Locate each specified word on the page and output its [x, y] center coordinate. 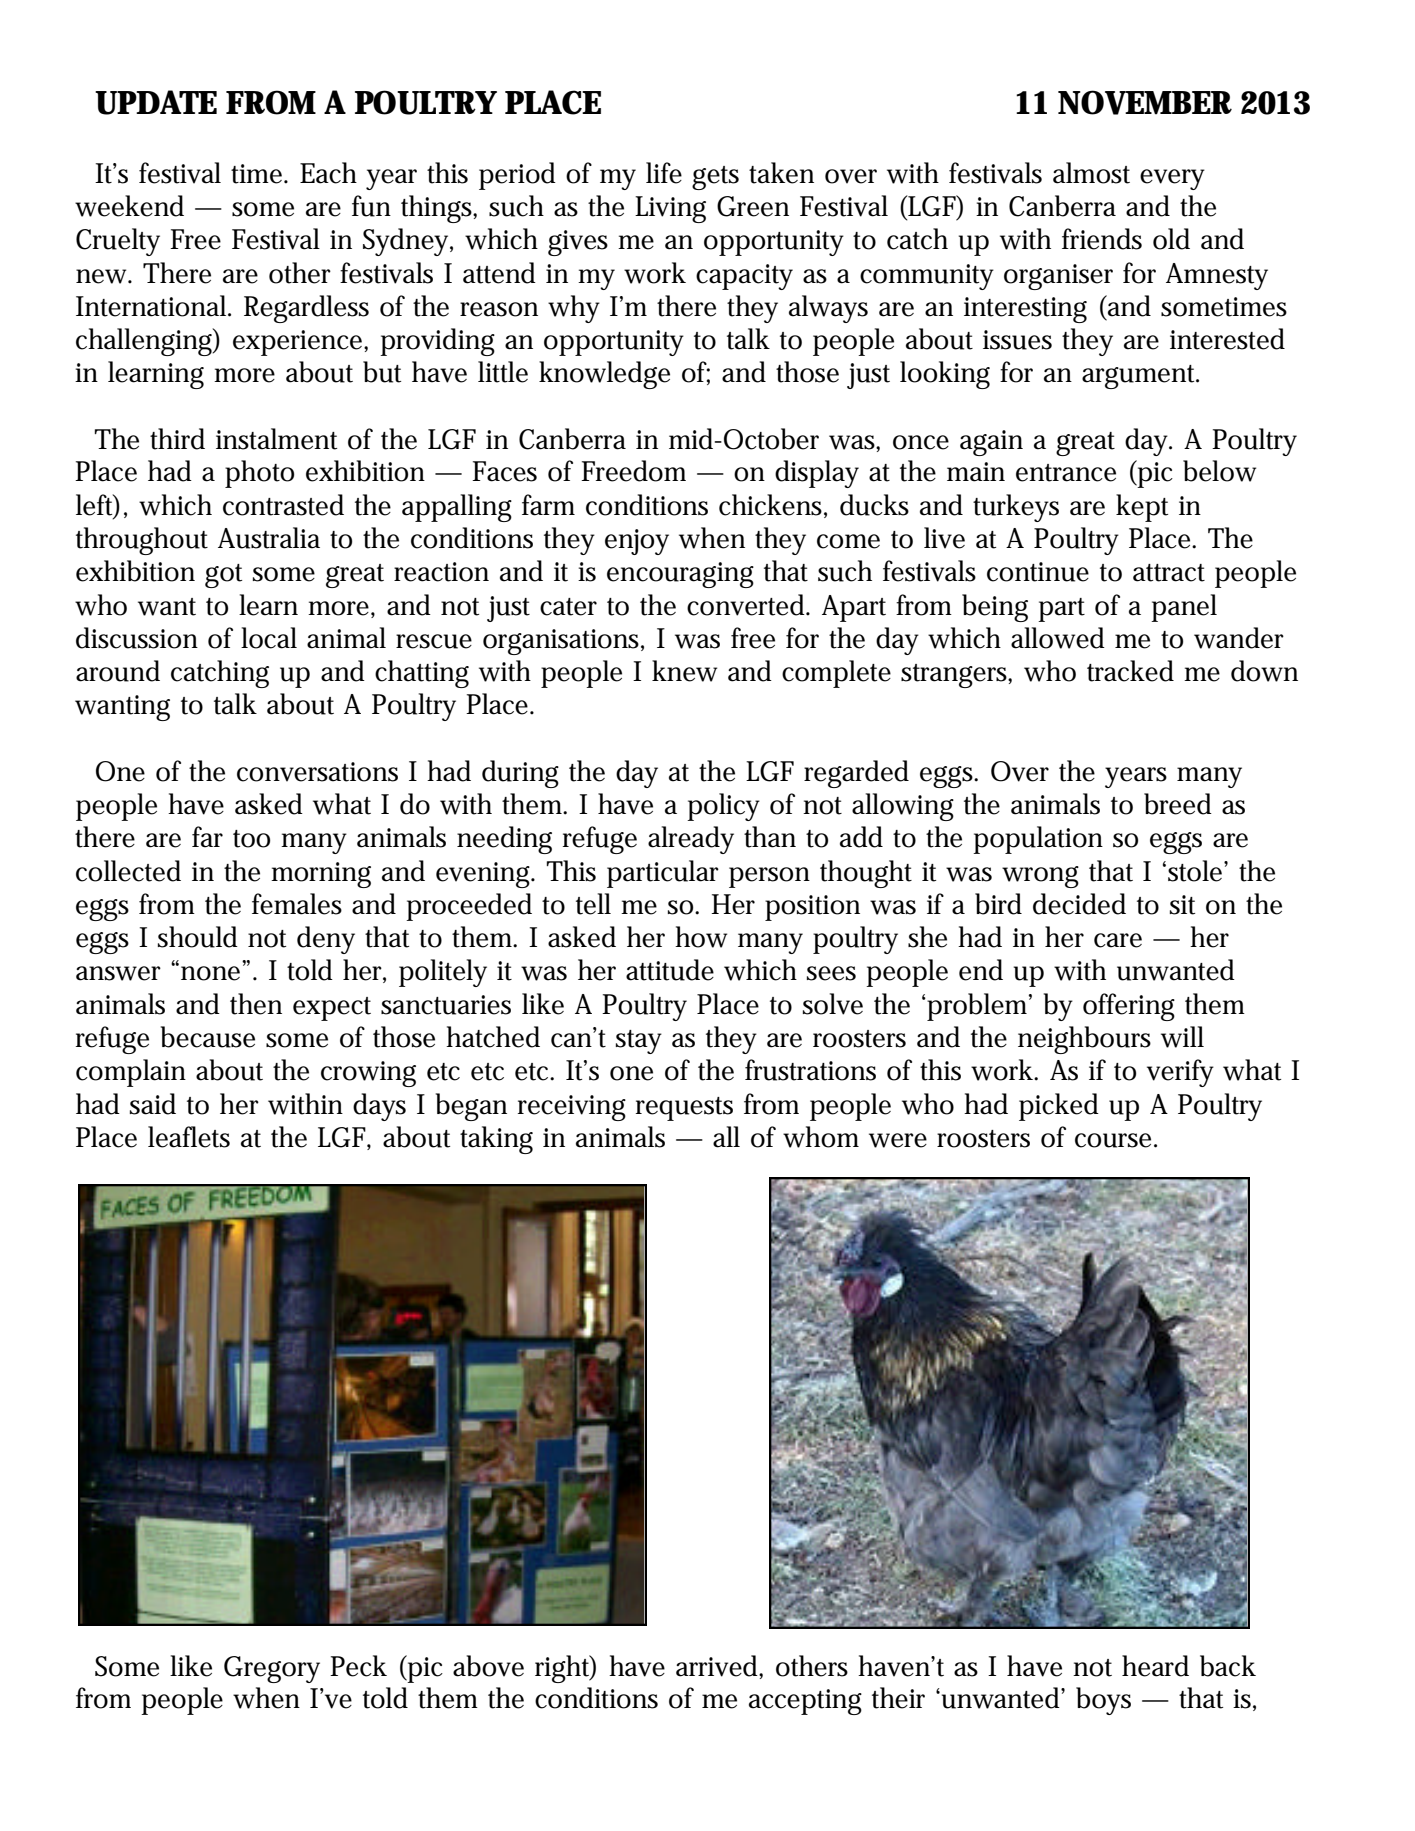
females [297, 904]
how [701, 937]
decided [1079, 904]
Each [328, 173]
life [664, 173]
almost [1091, 173]
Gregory [272, 1669]
